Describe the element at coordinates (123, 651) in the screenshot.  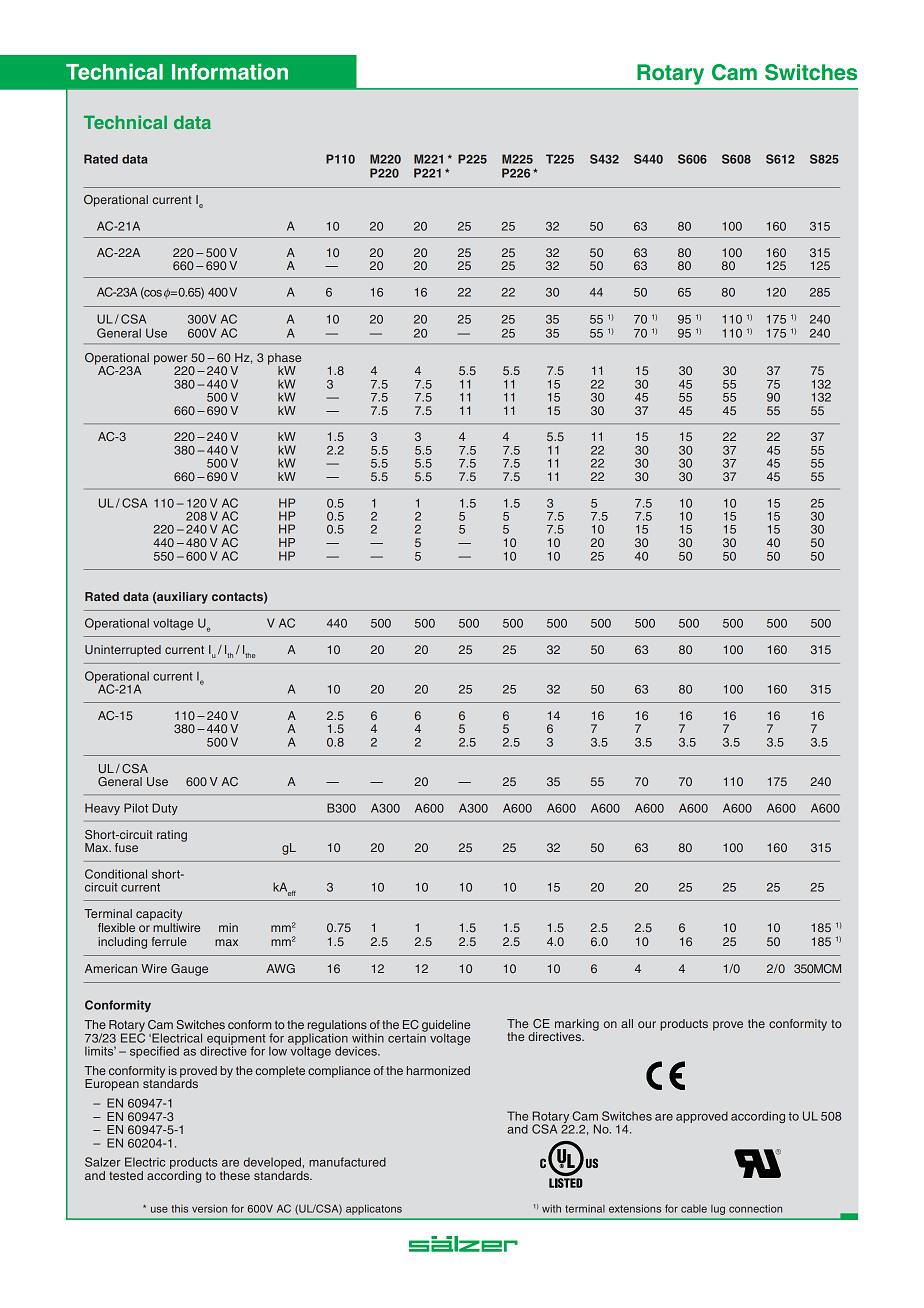
I see `Uninterrupted` at that location.
